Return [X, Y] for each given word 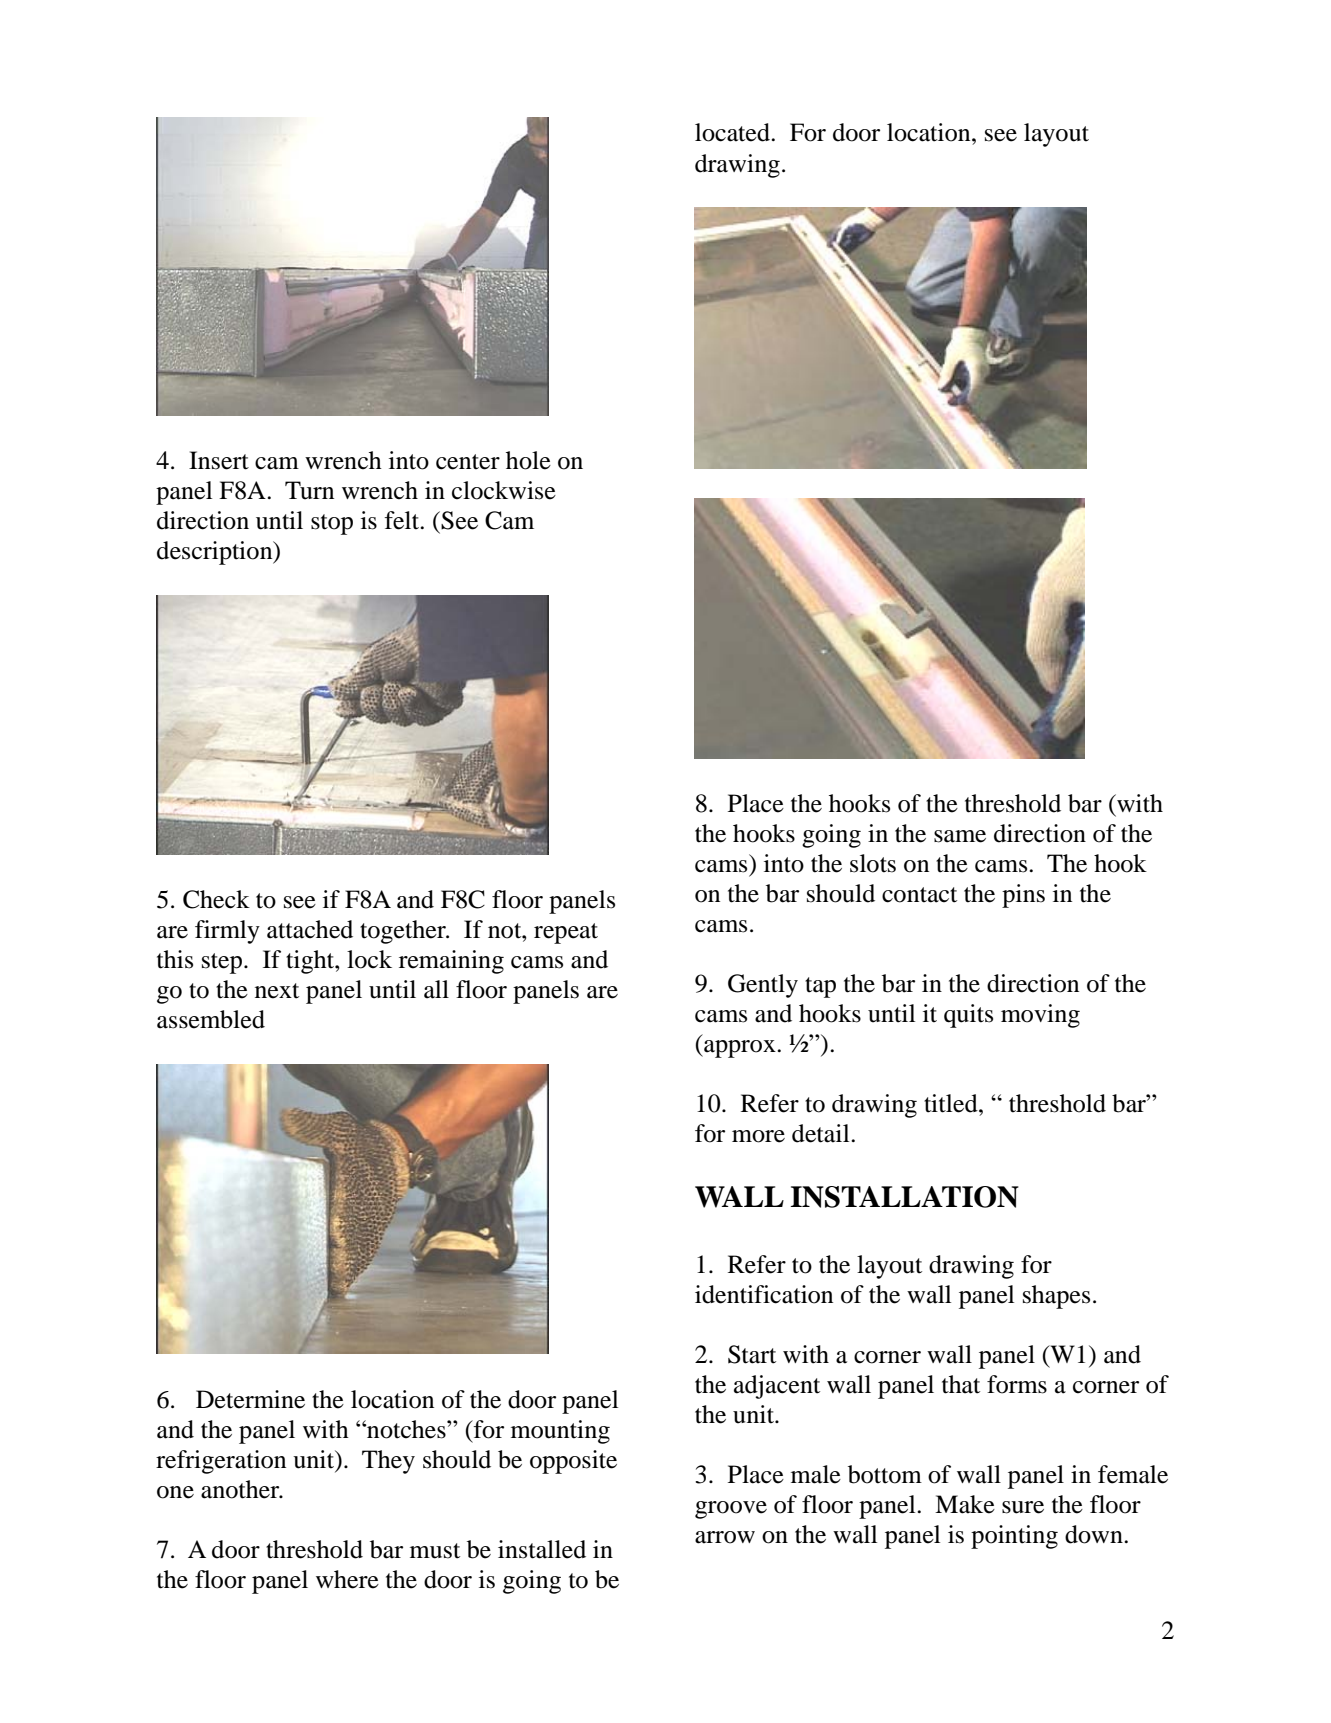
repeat [566, 933]
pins [1023, 896]
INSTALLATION [905, 1197]
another [241, 1489]
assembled [211, 1019]
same [960, 836]
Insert [219, 460]
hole [528, 460]
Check [216, 899]
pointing [1014, 1537]
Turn [309, 490]
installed [542, 1549]
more [758, 1136]
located [733, 132]
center [468, 462]
